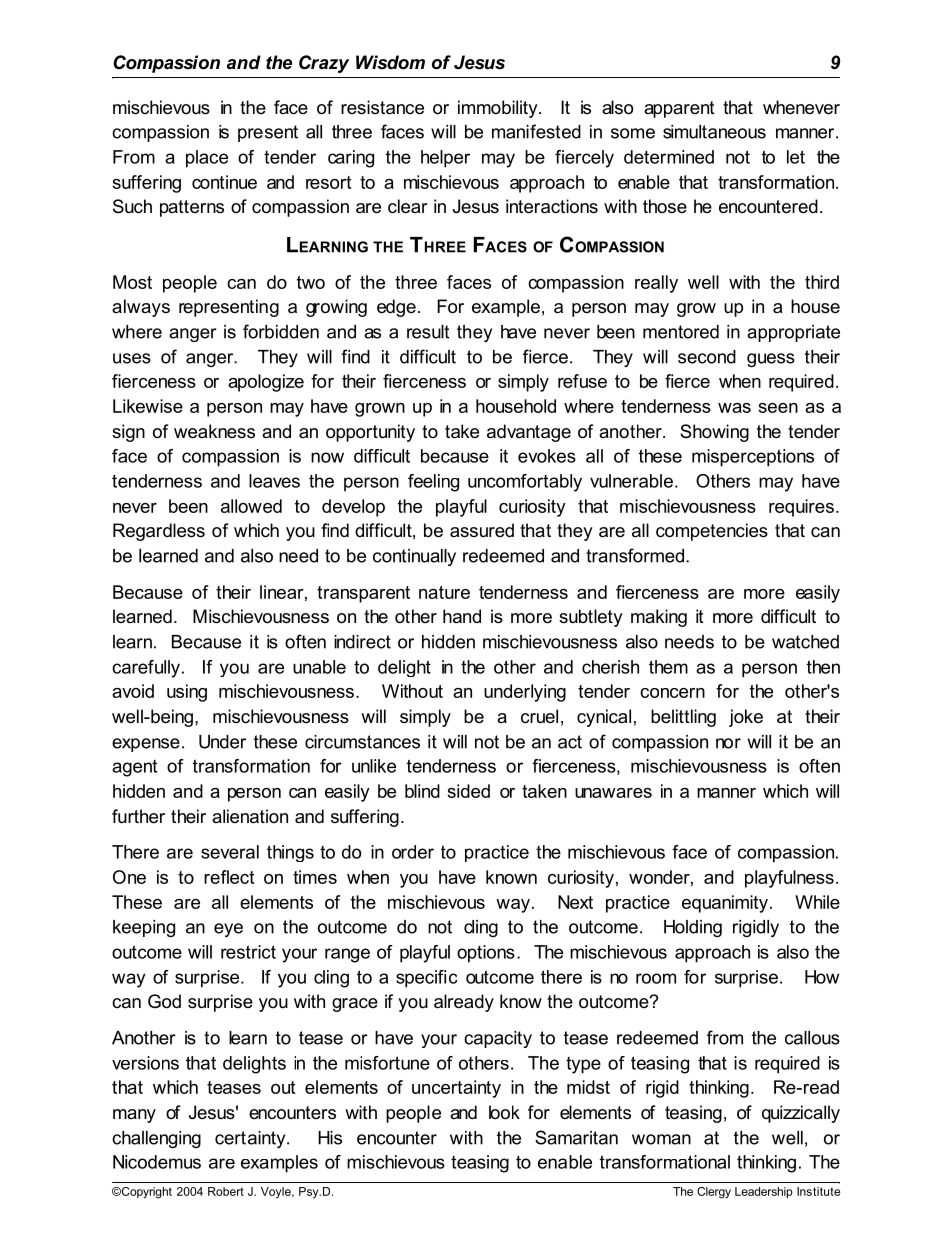 The width and height of the image is (952, 1233). I want to click on Robert, so click(226, 1191).
